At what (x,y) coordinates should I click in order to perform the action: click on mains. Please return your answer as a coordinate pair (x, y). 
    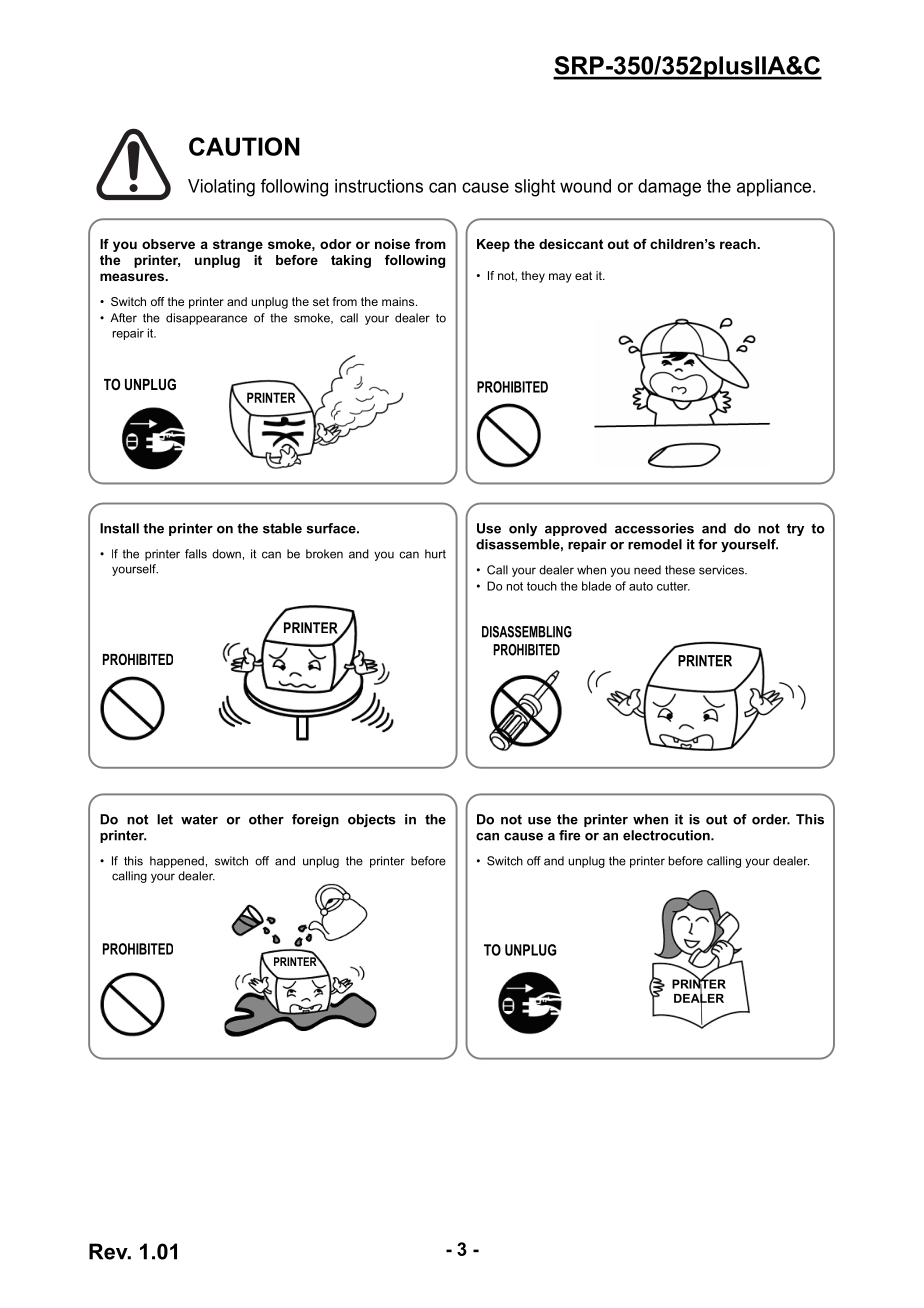
    Looking at the image, I should click on (399, 301).
